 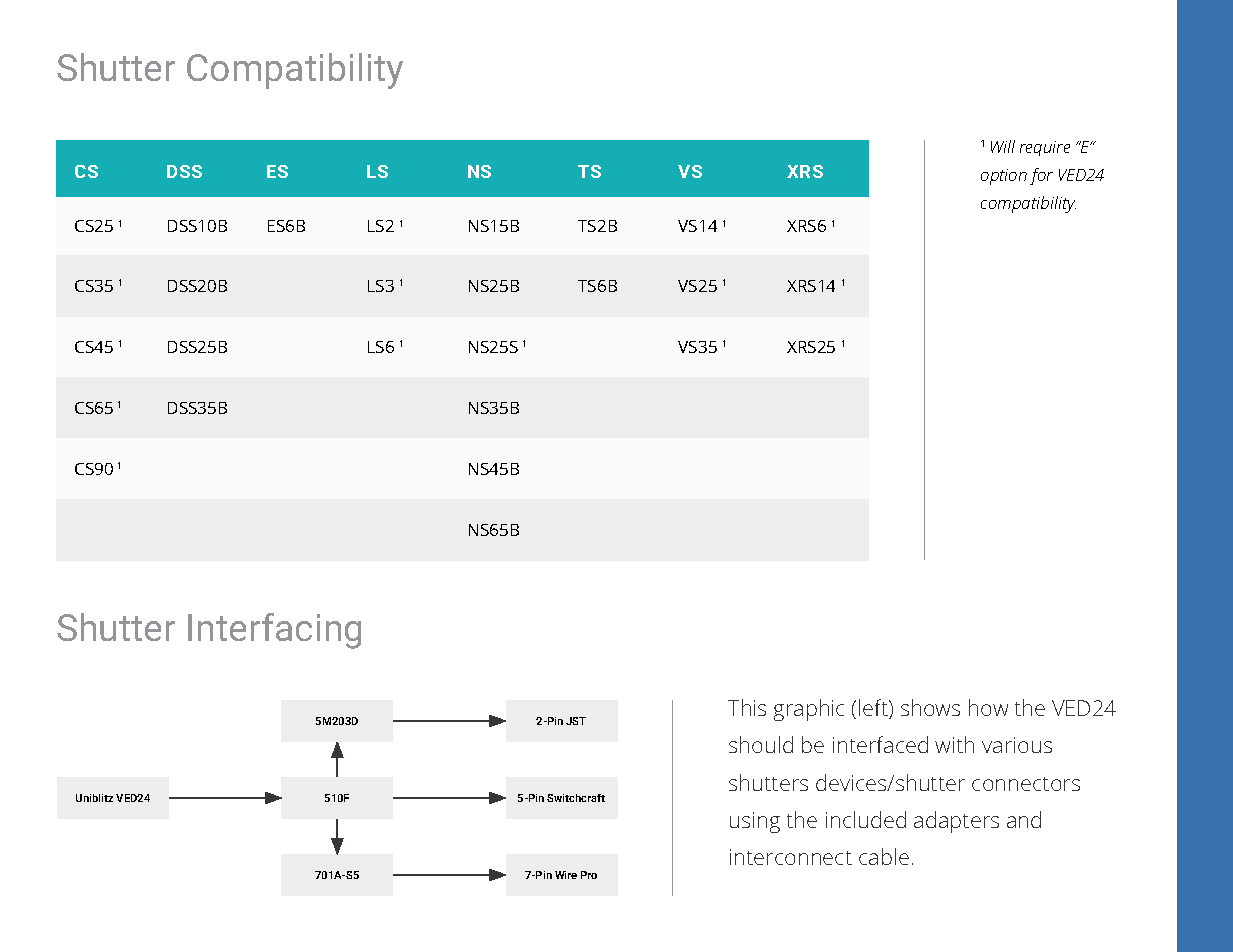 What do you see at coordinates (956, 822) in the image?
I see `adapters` at bounding box center [956, 822].
